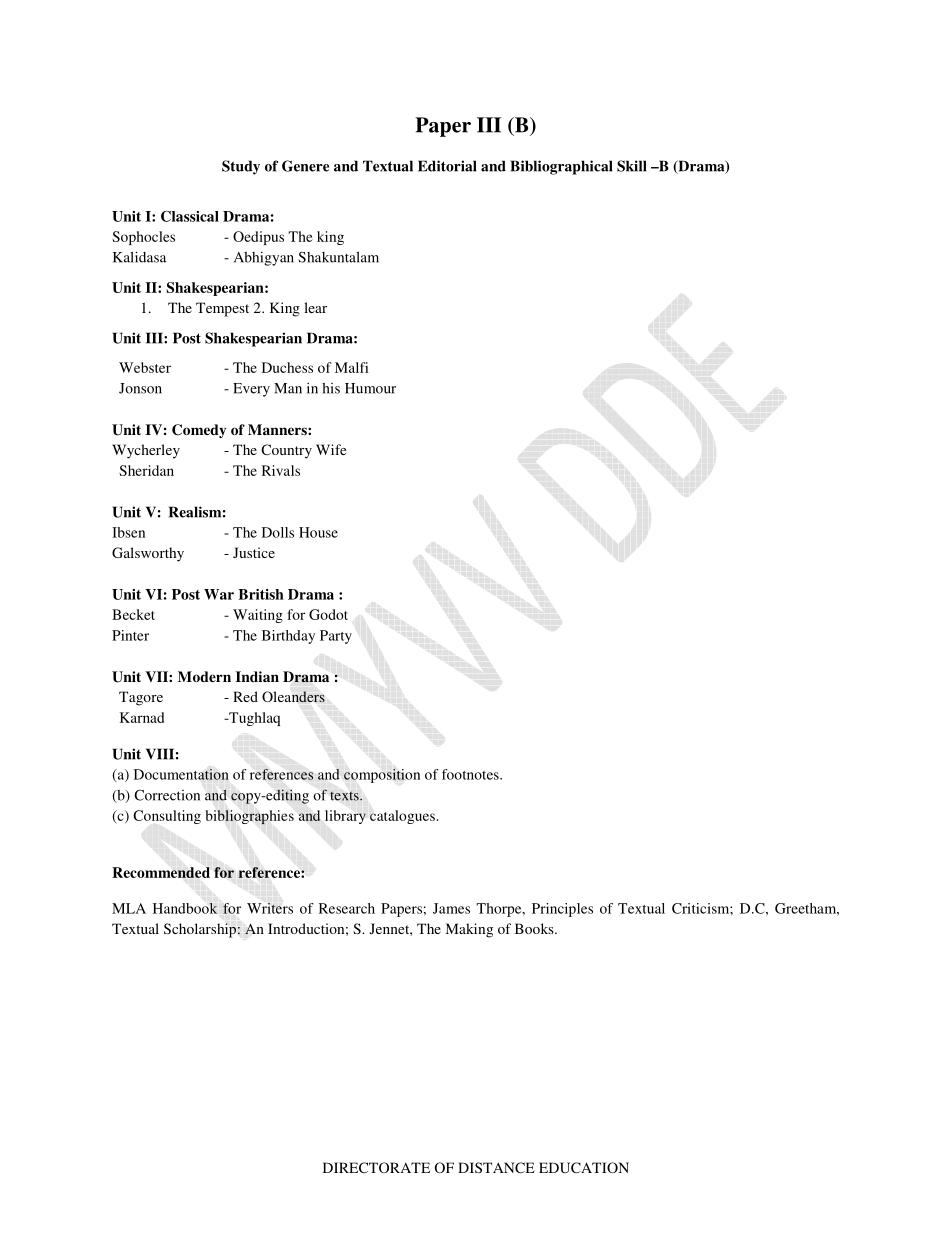  I want to click on Comedy, so click(199, 431).
